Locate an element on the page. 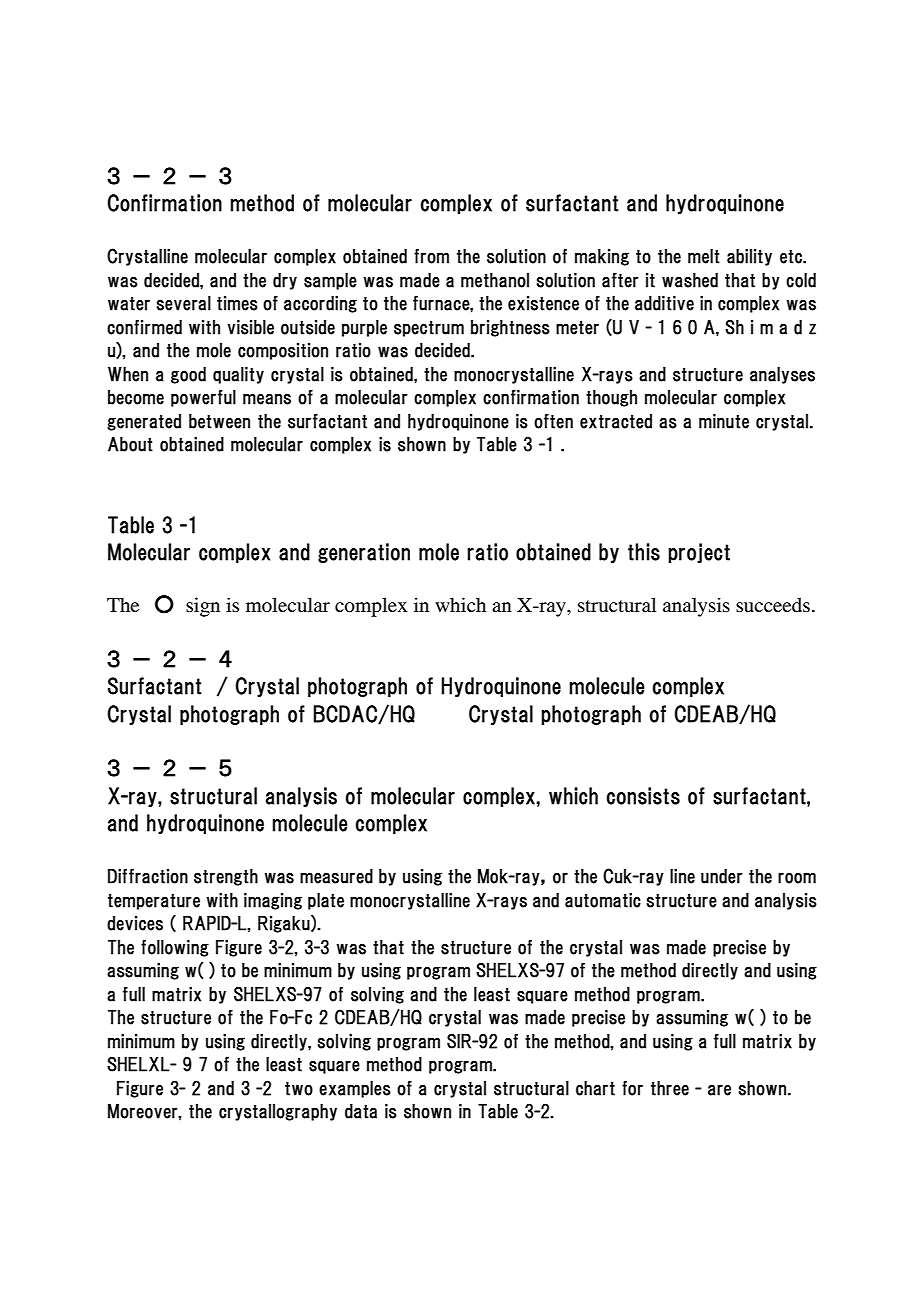 Image resolution: width=924 pixels, height=1308 pixels. measured is located at coordinates (336, 876).
